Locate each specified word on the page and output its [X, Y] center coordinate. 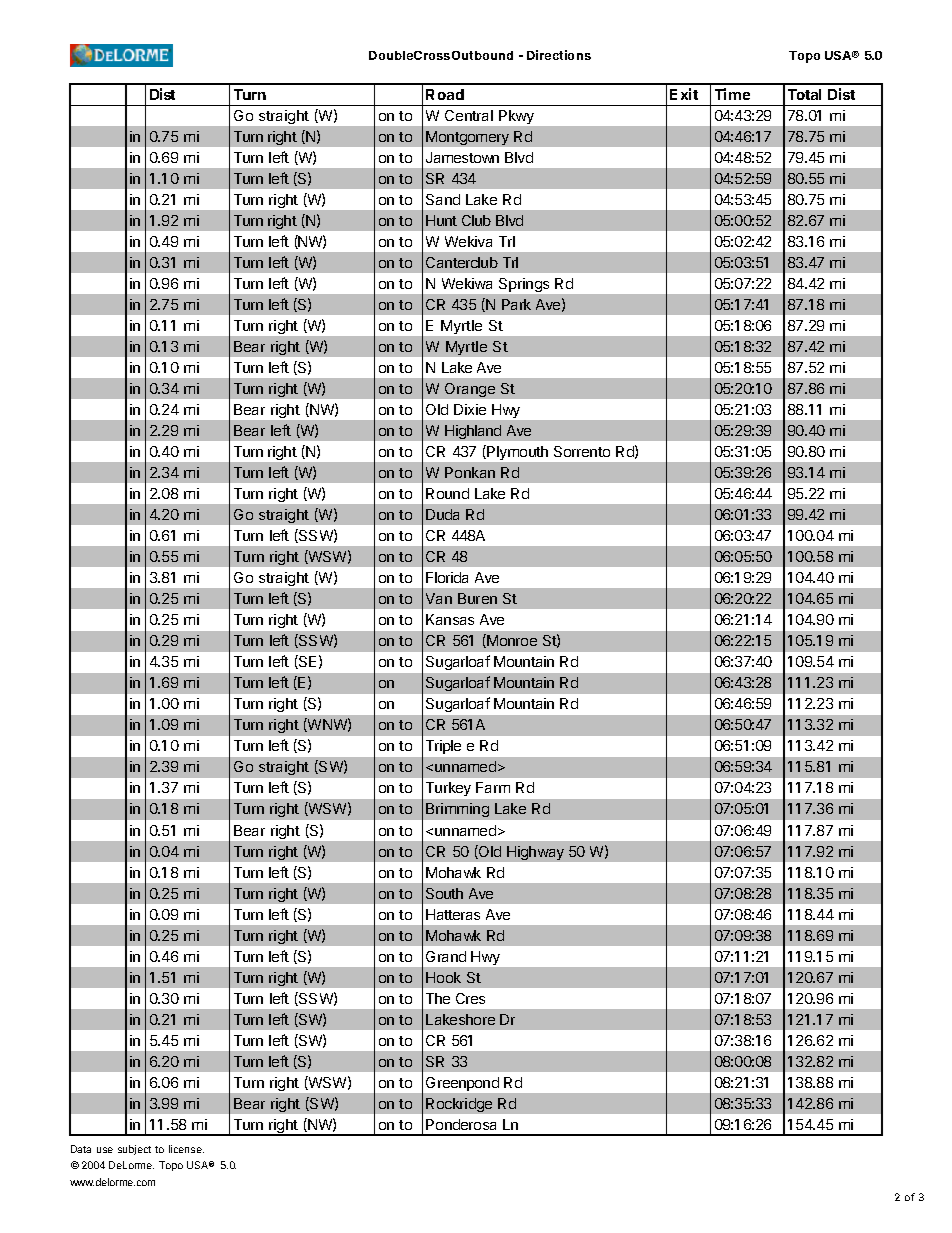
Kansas [450, 619]
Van [439, 598]
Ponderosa [461, 1124]
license [186, 1149]
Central [469, 115]
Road [445, 94]
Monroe [511, 641]
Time [732, 94]
